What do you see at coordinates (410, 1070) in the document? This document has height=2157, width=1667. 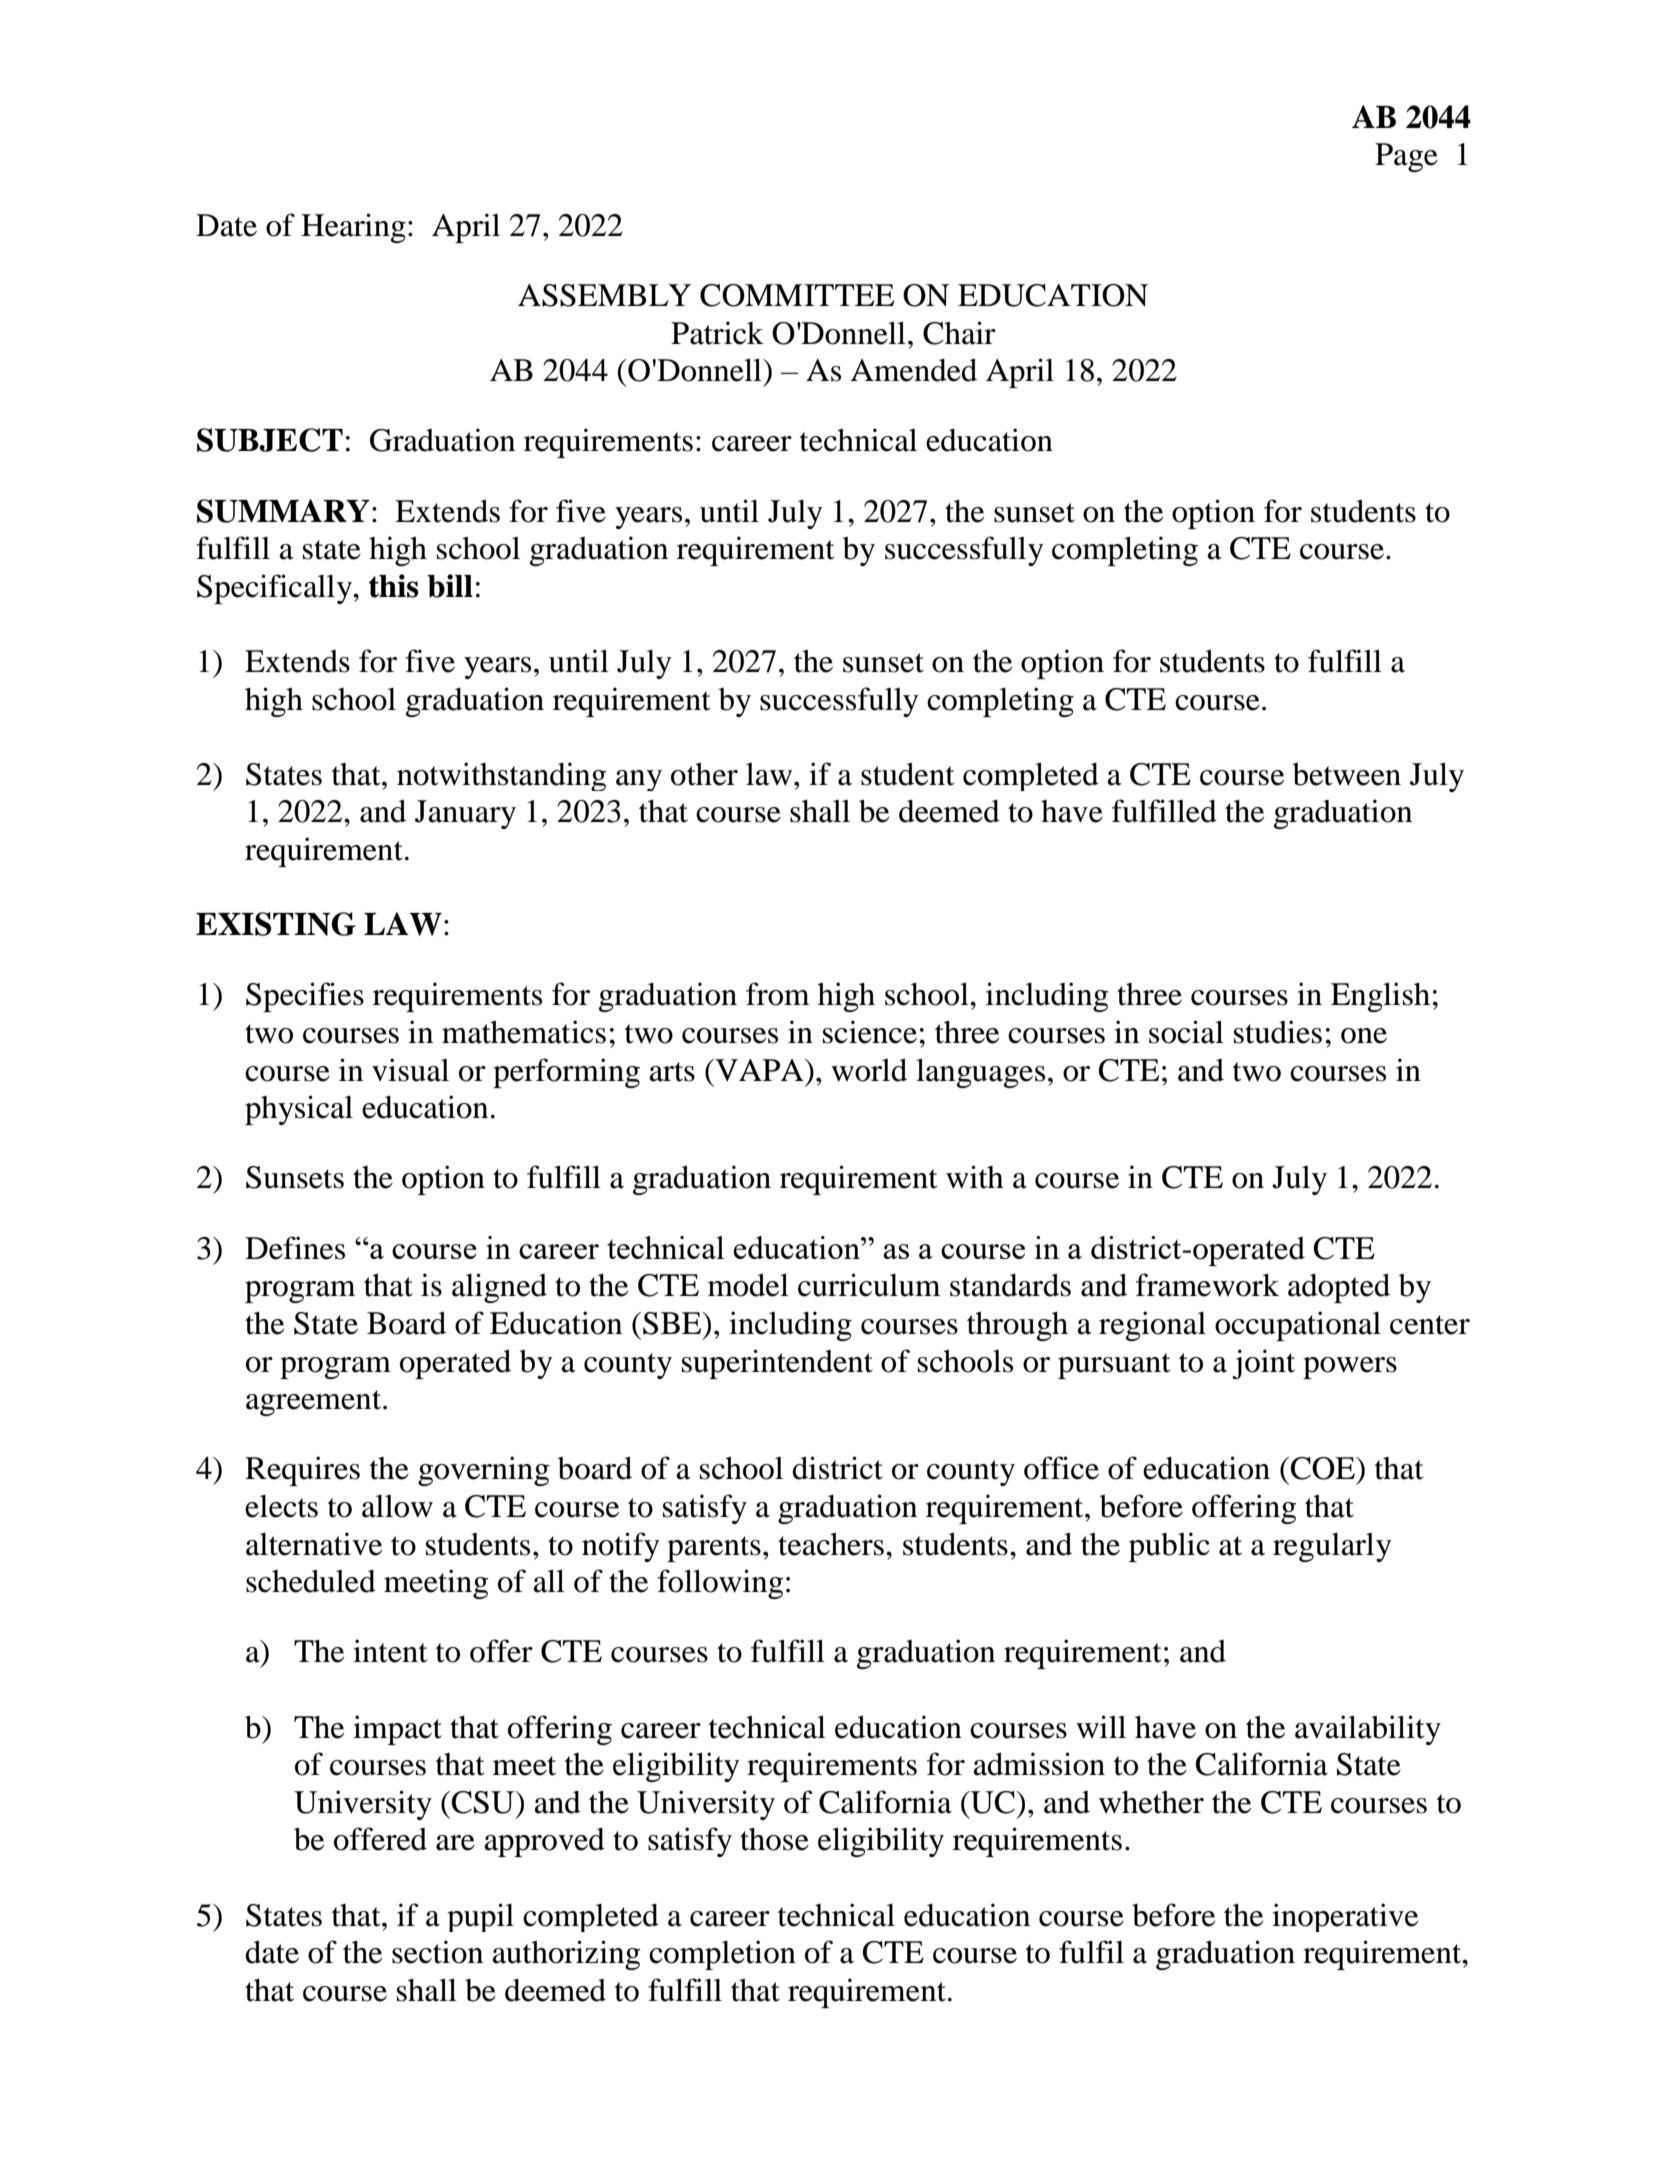 I see `visual` at bounding box center [410, 1070].
